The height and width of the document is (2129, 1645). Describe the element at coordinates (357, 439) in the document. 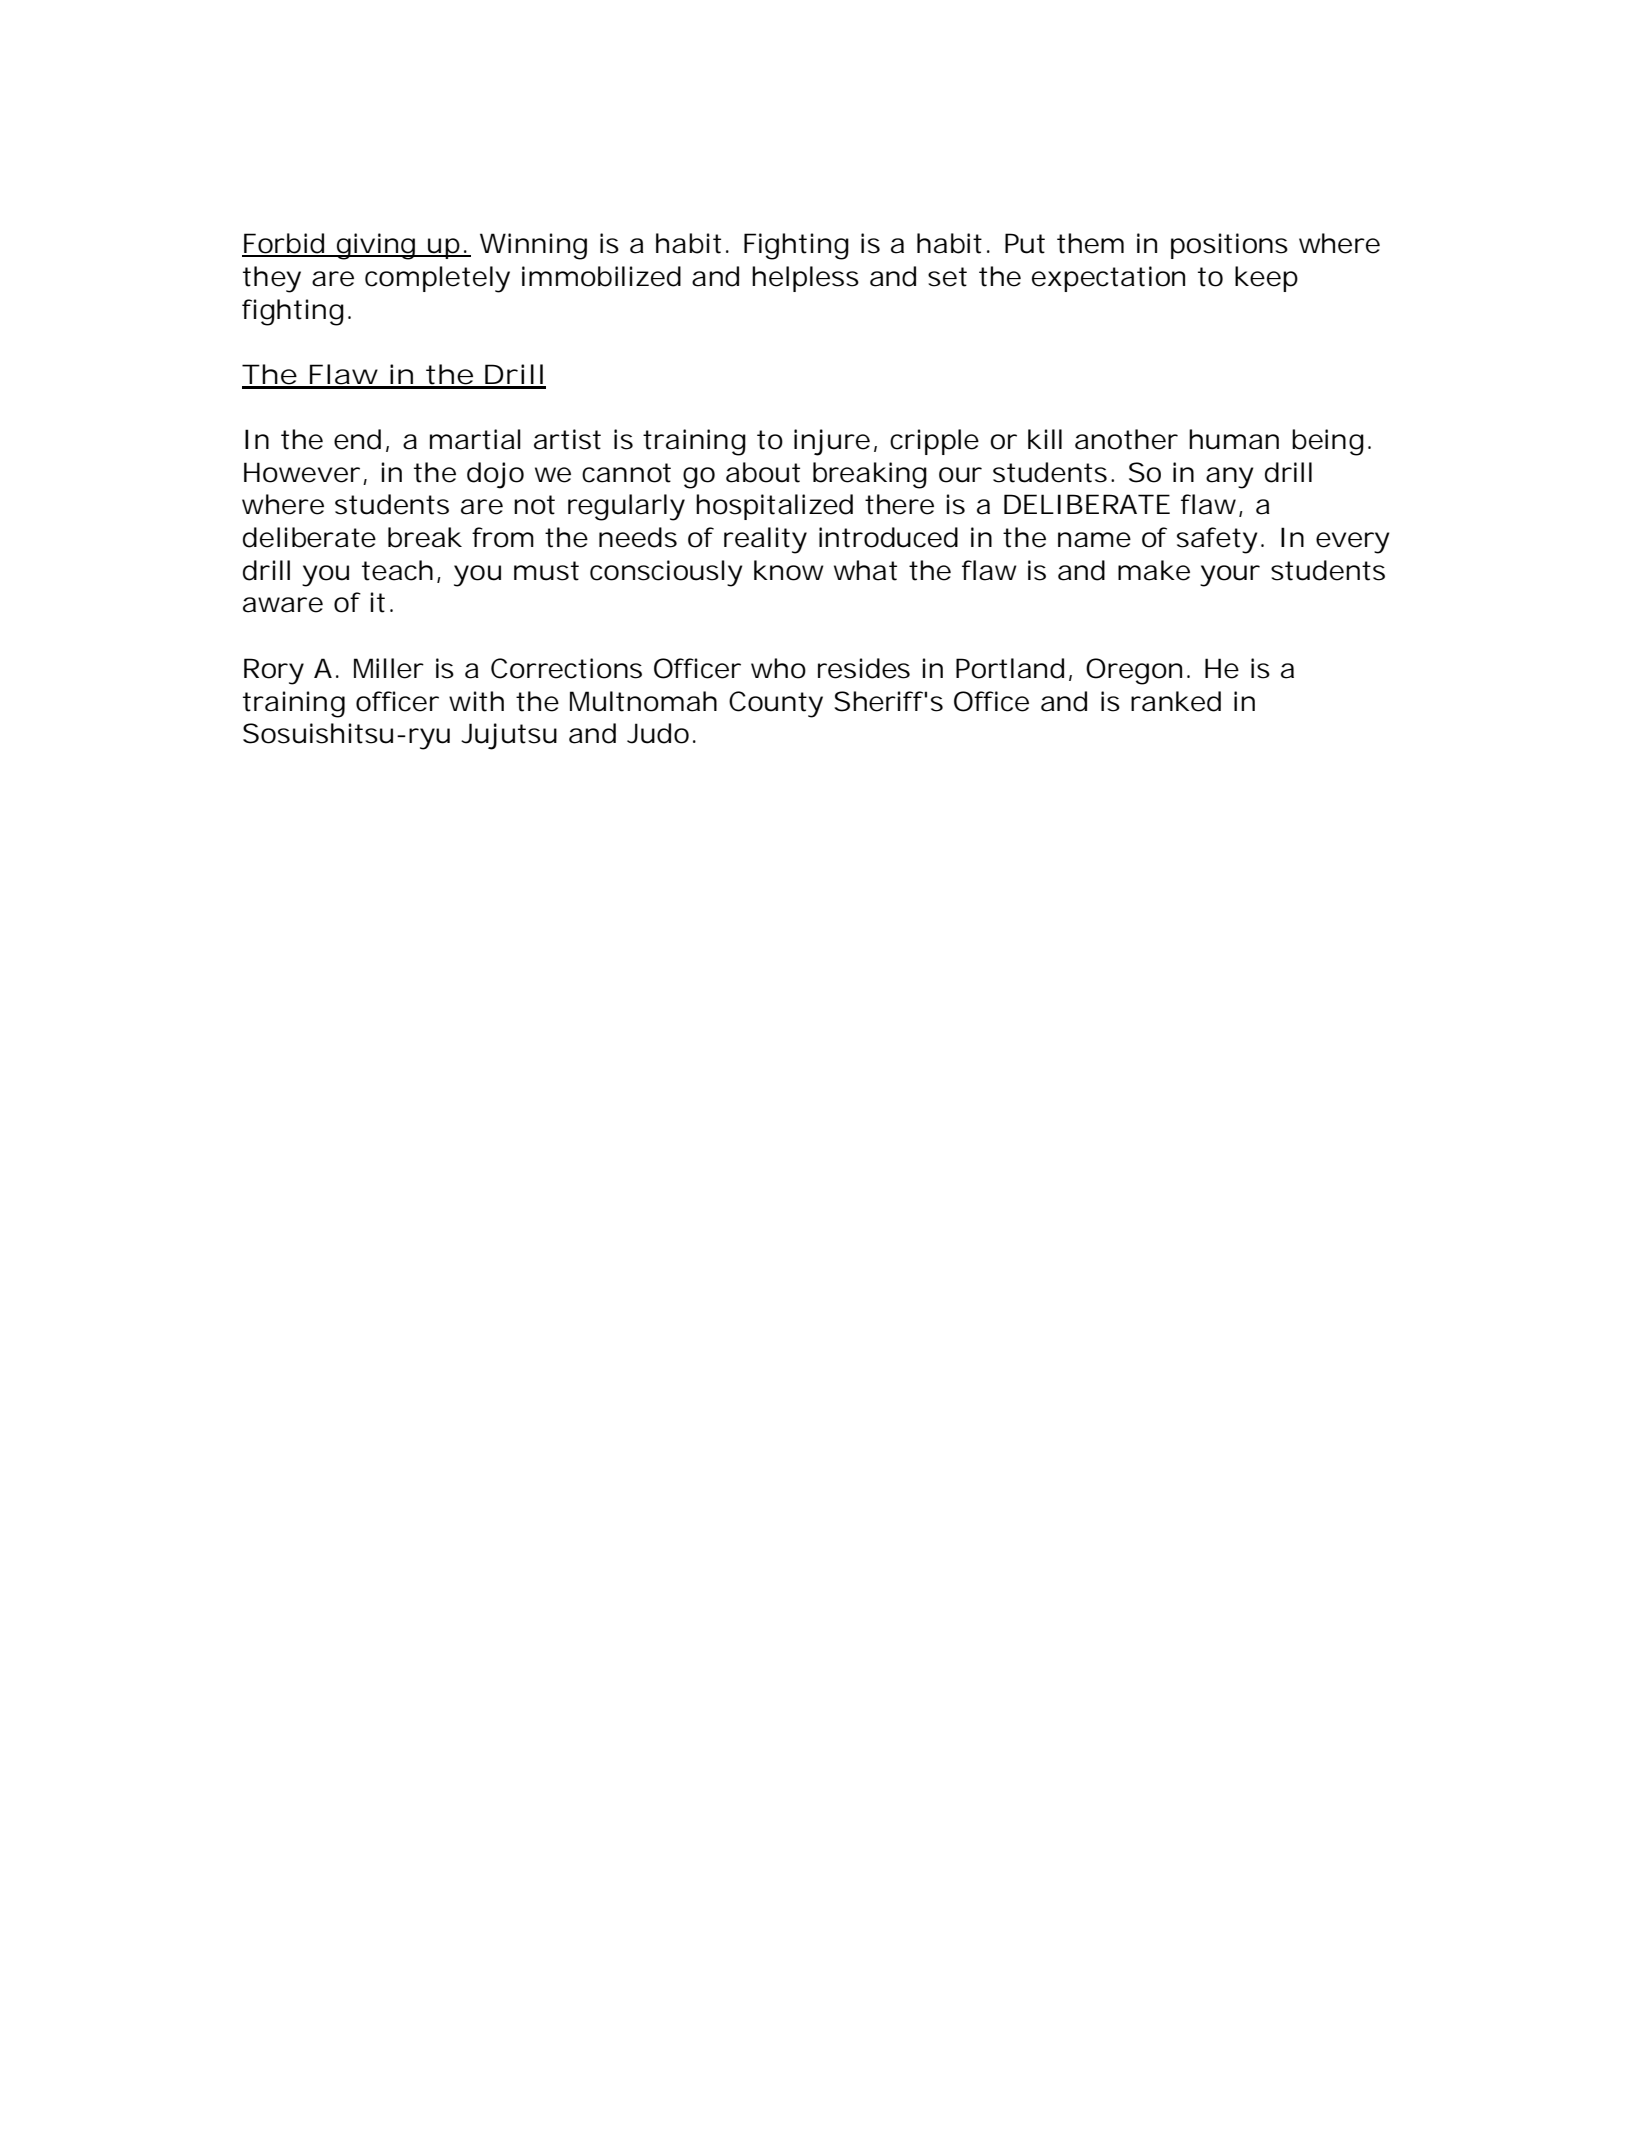

I see `end` at that location.
